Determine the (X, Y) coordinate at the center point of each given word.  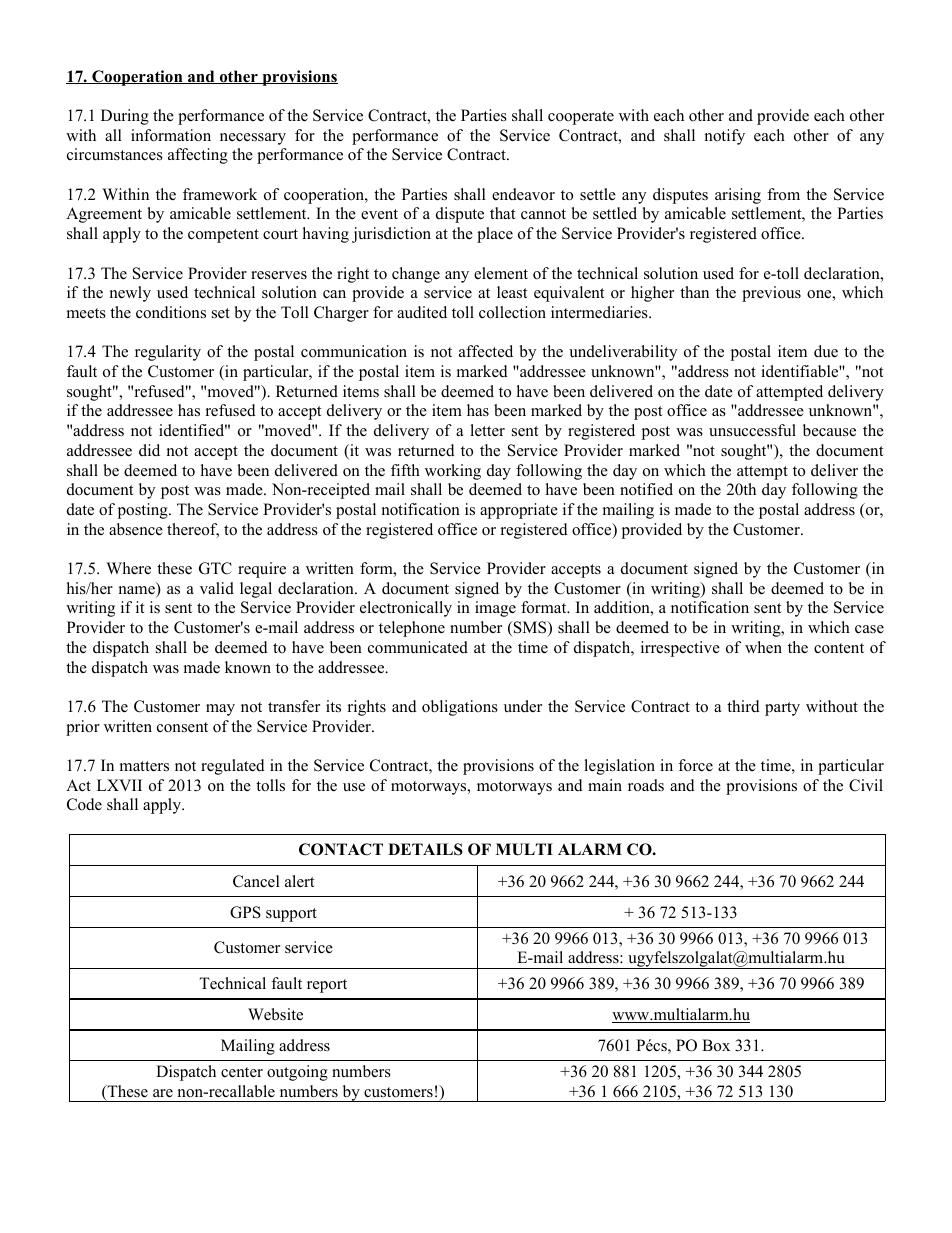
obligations (460, 708)
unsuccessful (752, 430)
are (163, 1093)
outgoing (297, 1073)
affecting (198, 156)
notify (725, 137)
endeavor (523, 194)
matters (144, 766)
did (149, 450)
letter (487, 430)
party (782, 709)
